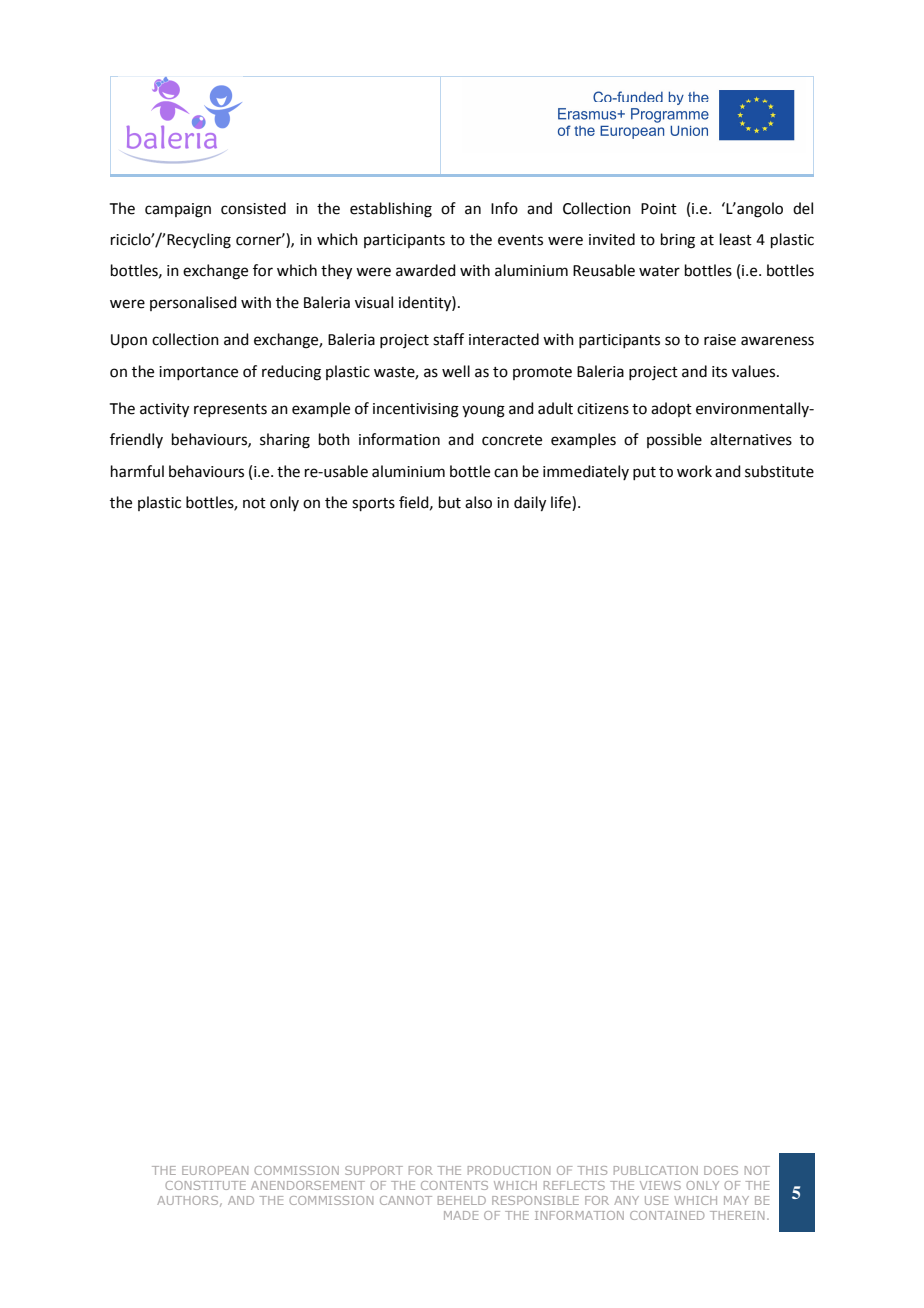 This screenshot has width=924, height=1308. Describe the element at coordinates (520, 240) in the screenshot. I see `events` at that location.
